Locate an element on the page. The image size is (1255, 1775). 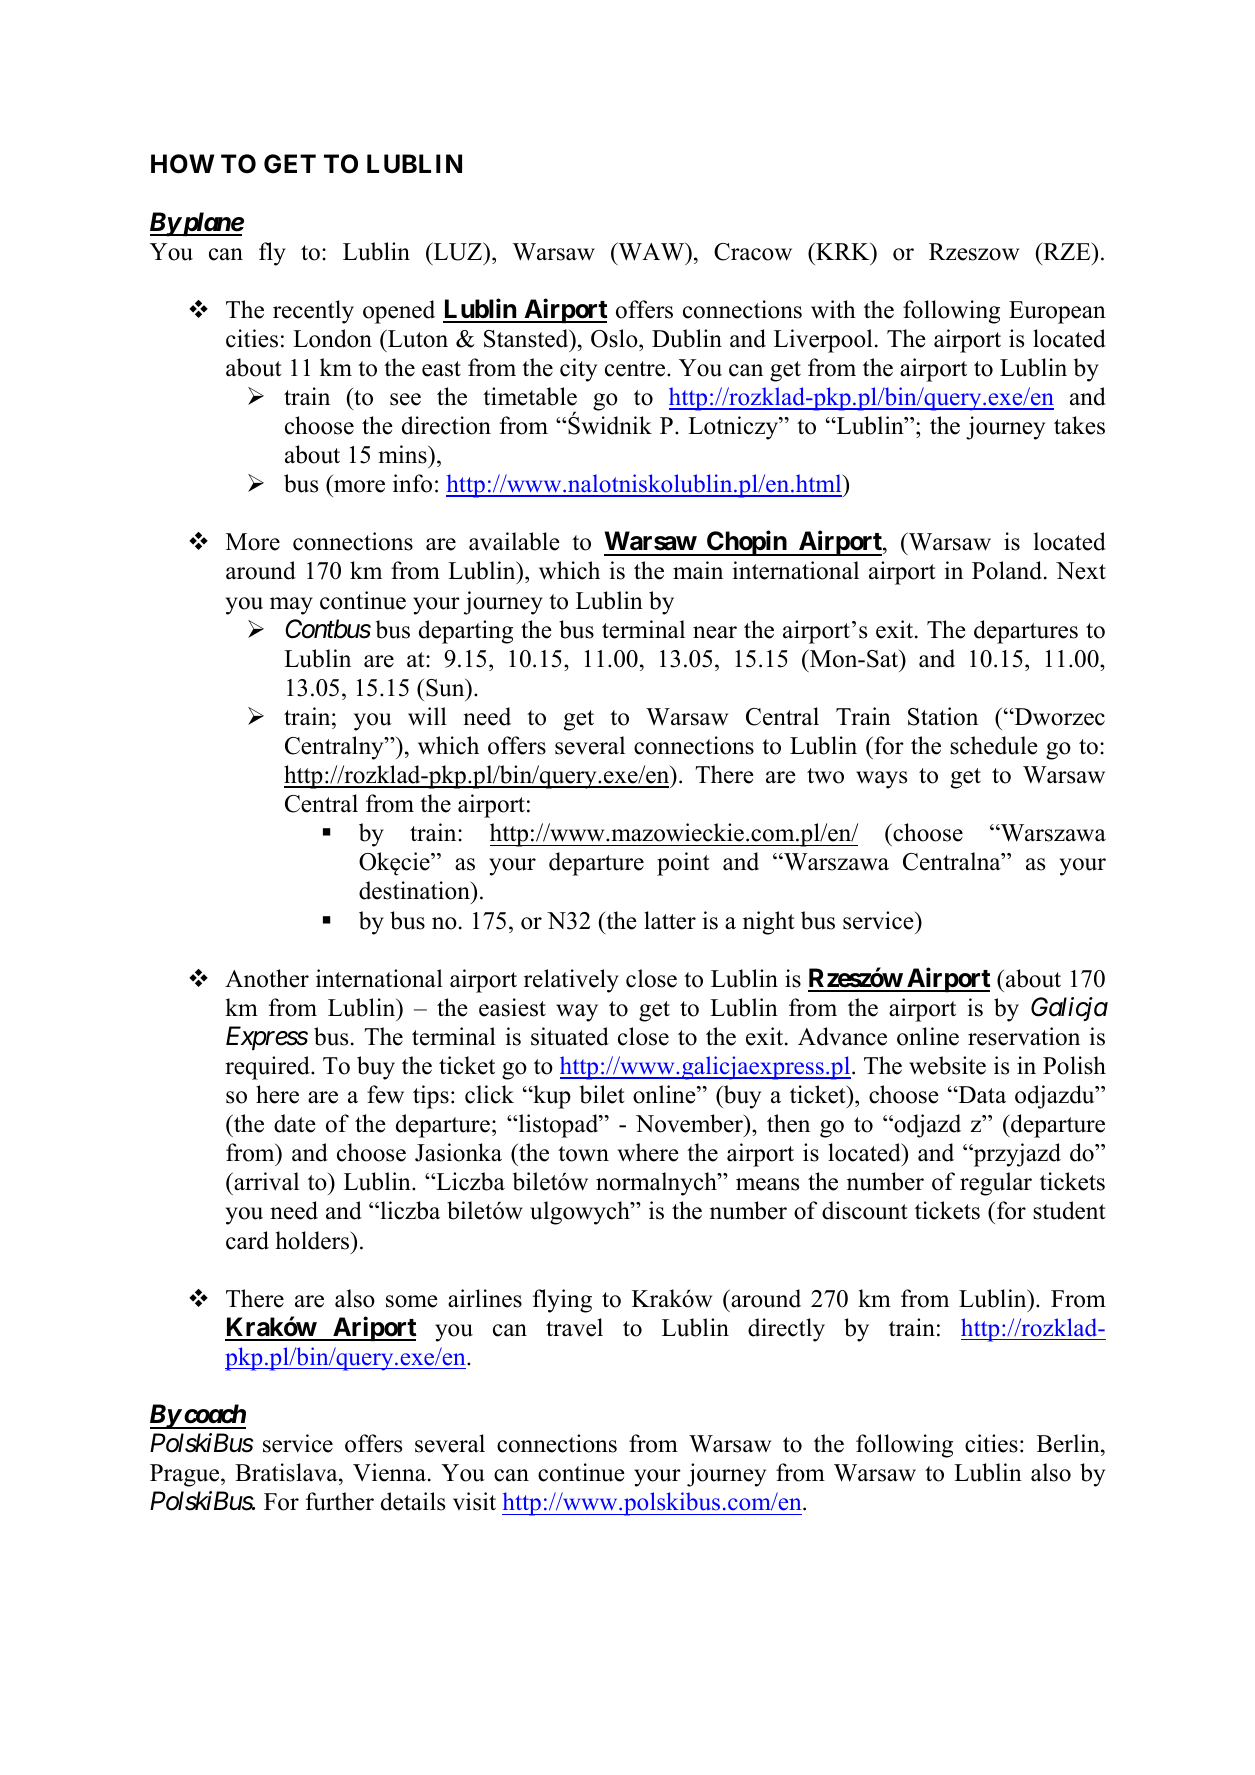
Another is located at coordinates (267, 978).
